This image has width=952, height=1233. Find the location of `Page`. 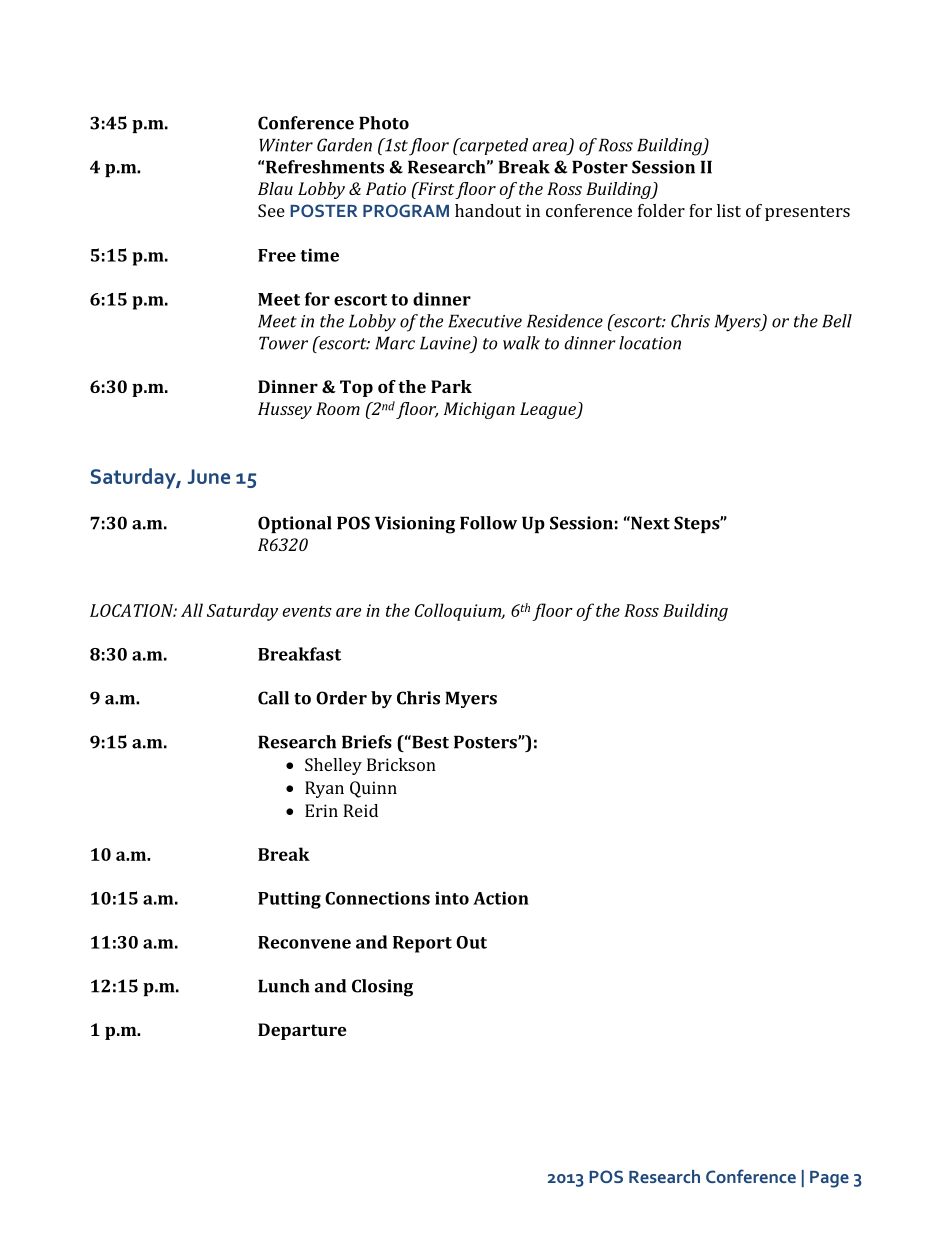

Page is located at coordinates (829, 1179).
